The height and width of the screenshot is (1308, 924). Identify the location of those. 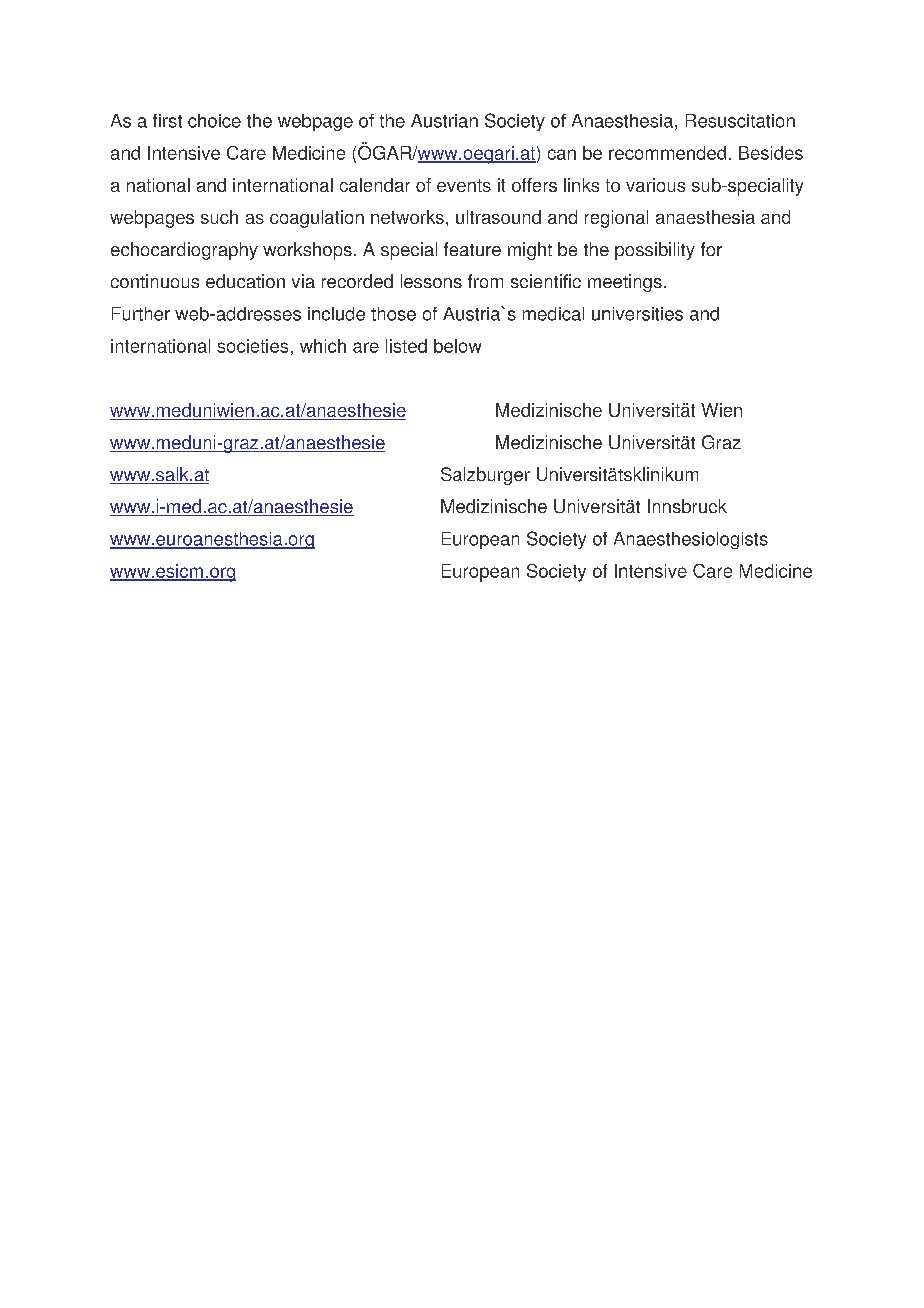
(393, 314).
